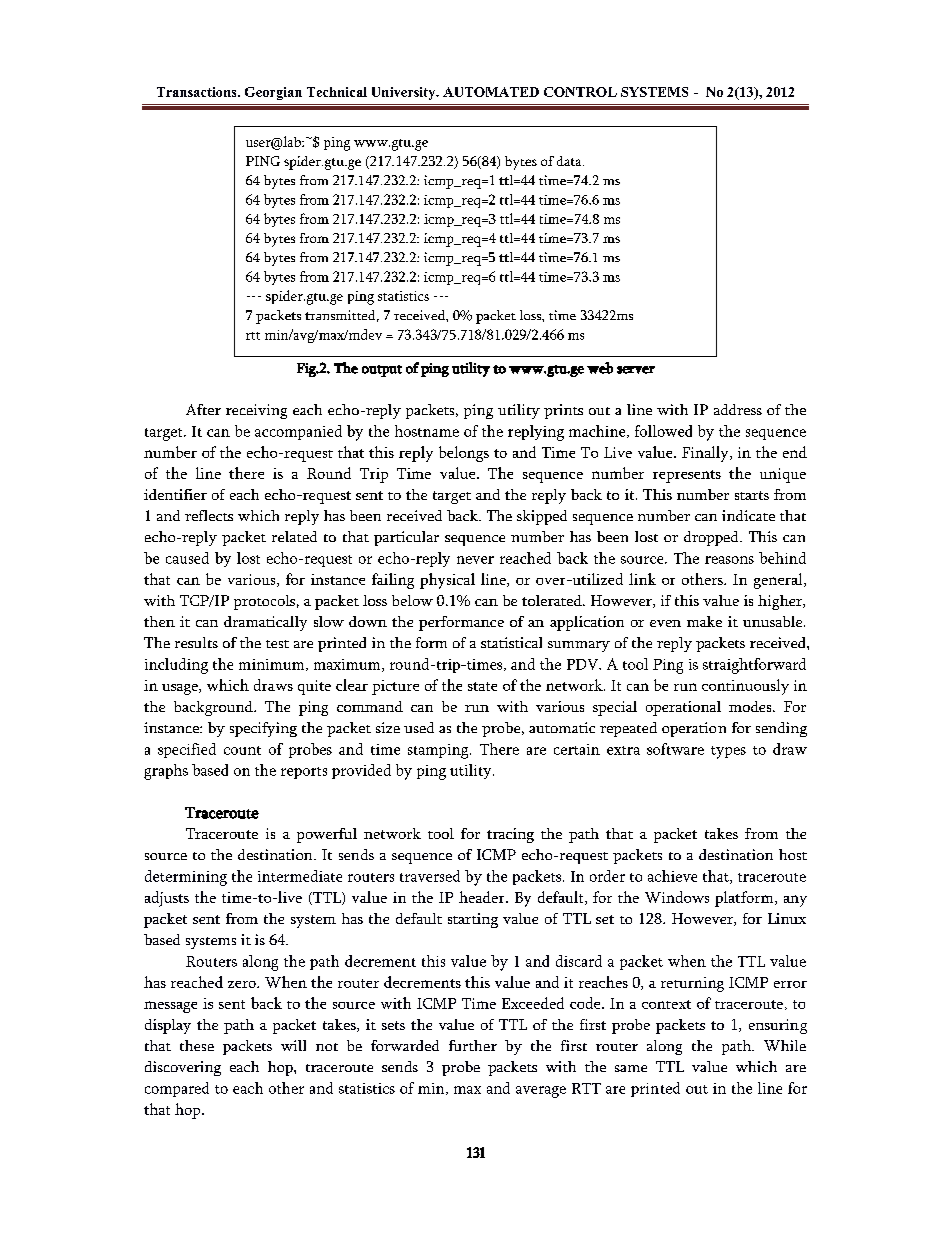 This page has height=1233, width=952. Describe the element at coordinates (242, 750) in the page. I see `count` at that location.
